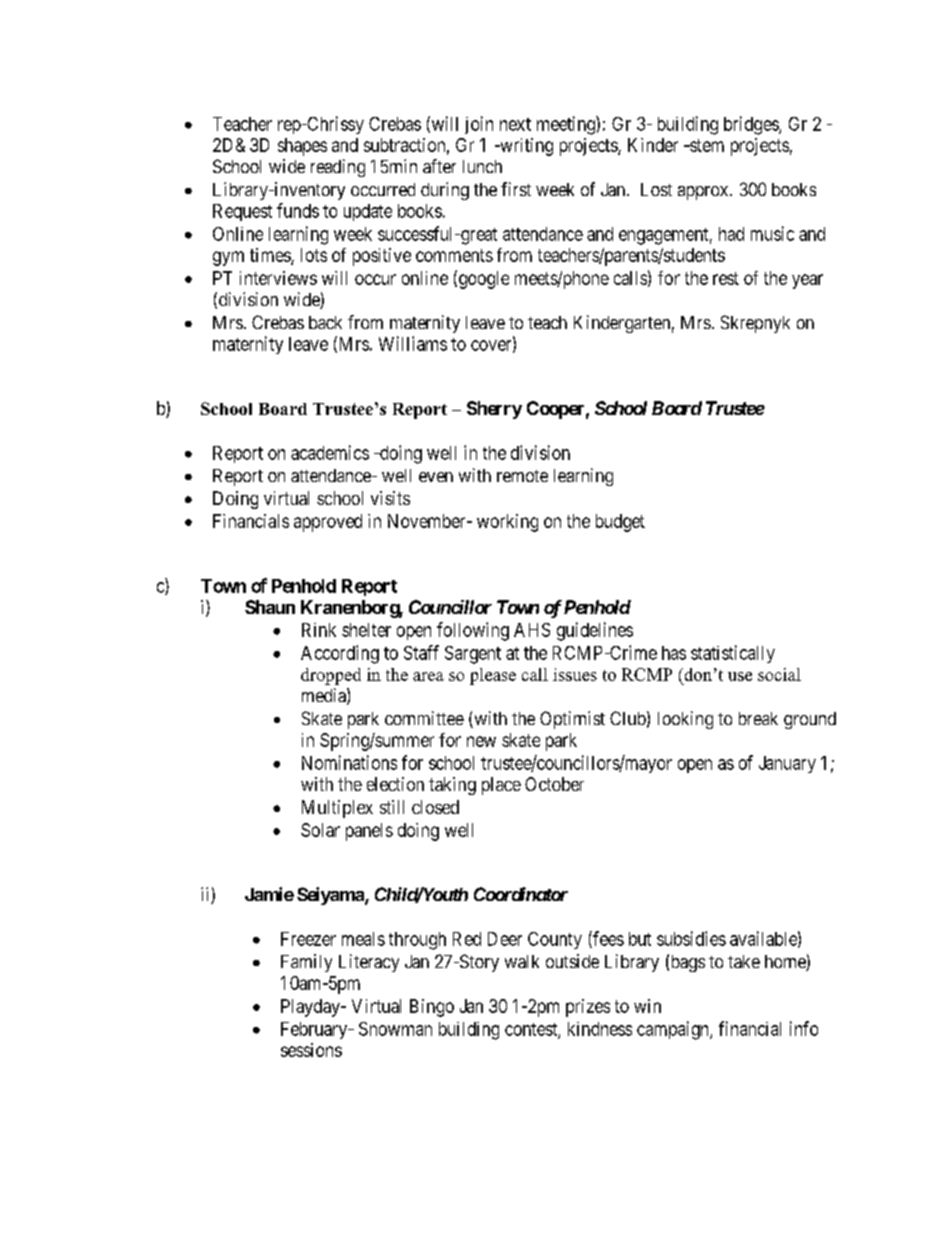  What do you see at coordinates (349, 762) in the document?
I see `Nominations` at bounding box center [349, 762].
